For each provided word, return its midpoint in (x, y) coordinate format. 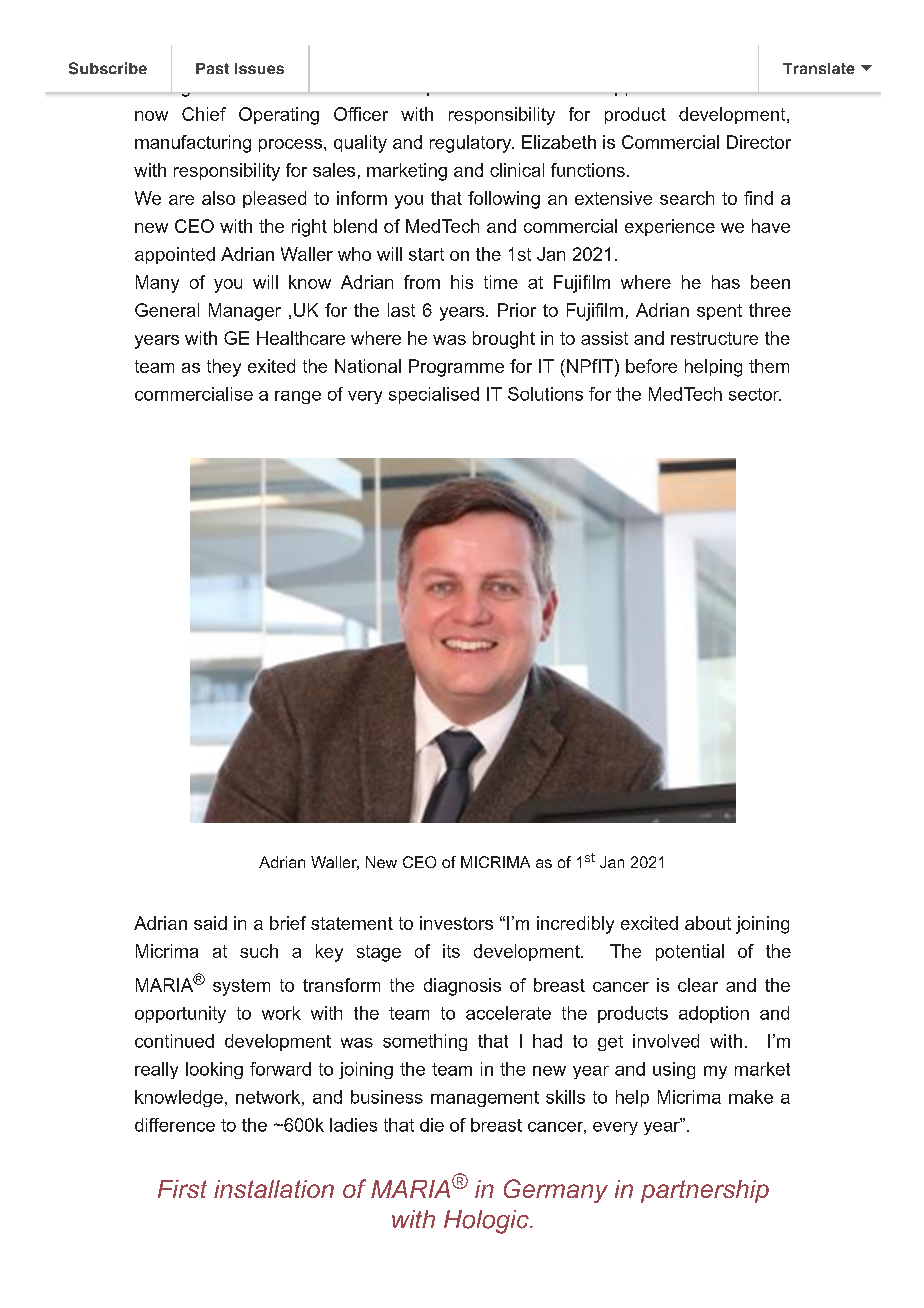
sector (755, 394)
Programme (456, 368)
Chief (204, 114)
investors (456, 923)
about (708, 923)
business (387, 1097)
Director (759, 142)
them (769, 366)
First (182, 1189)
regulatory (472, 144)
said (210, 923)
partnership (705, 1191)
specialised (434, 395)
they (224, 368)
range (298, 397)
